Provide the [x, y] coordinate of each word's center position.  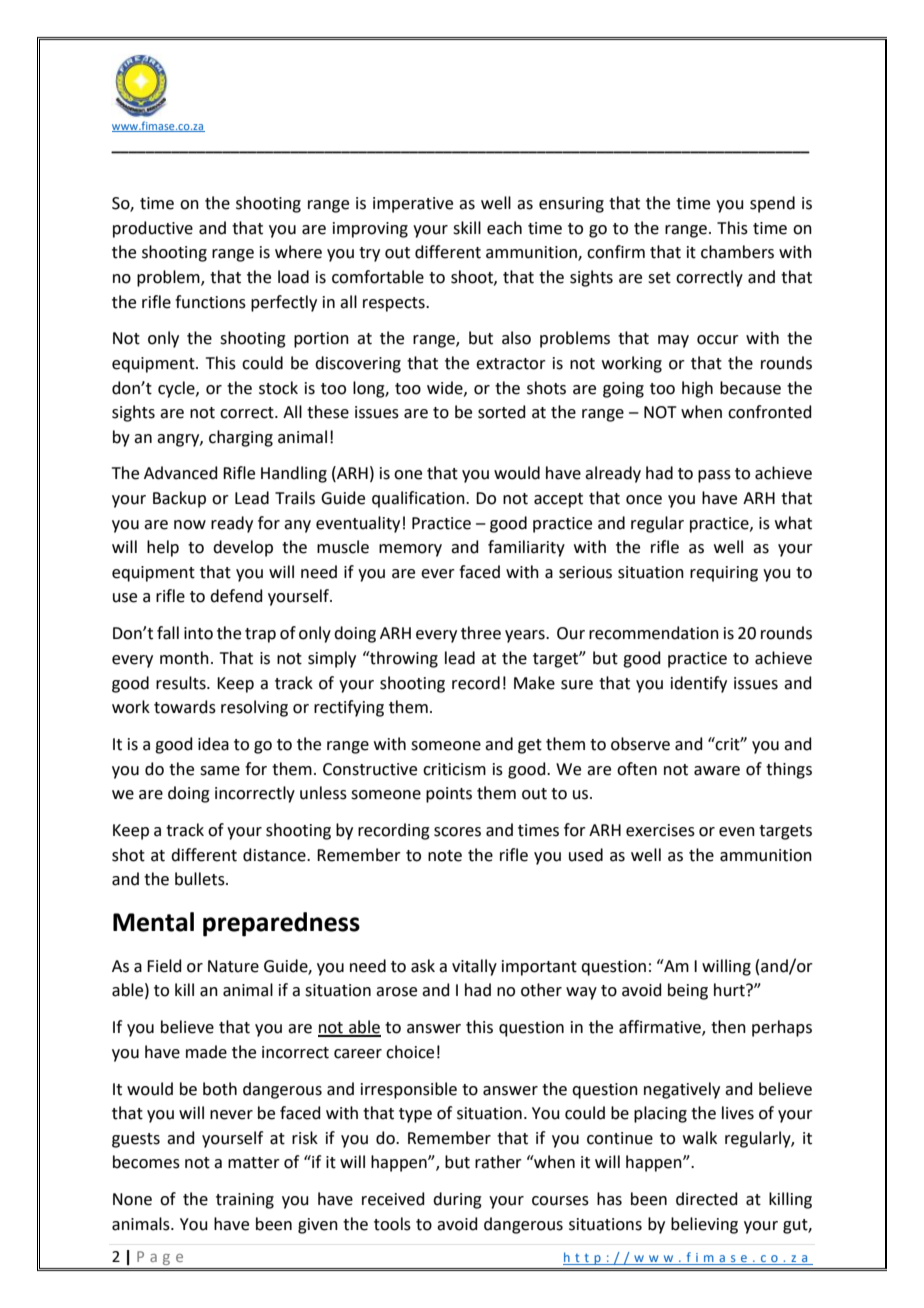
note [445, 856]
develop [243, 548]
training [245, 1201]
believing [704, 1225]
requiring [724, 574]
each [504, 228]
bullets [201, 879]
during [457, 1200]
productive [153, 229]
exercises [660, 830]
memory [410, 550]
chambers [737, 252]
